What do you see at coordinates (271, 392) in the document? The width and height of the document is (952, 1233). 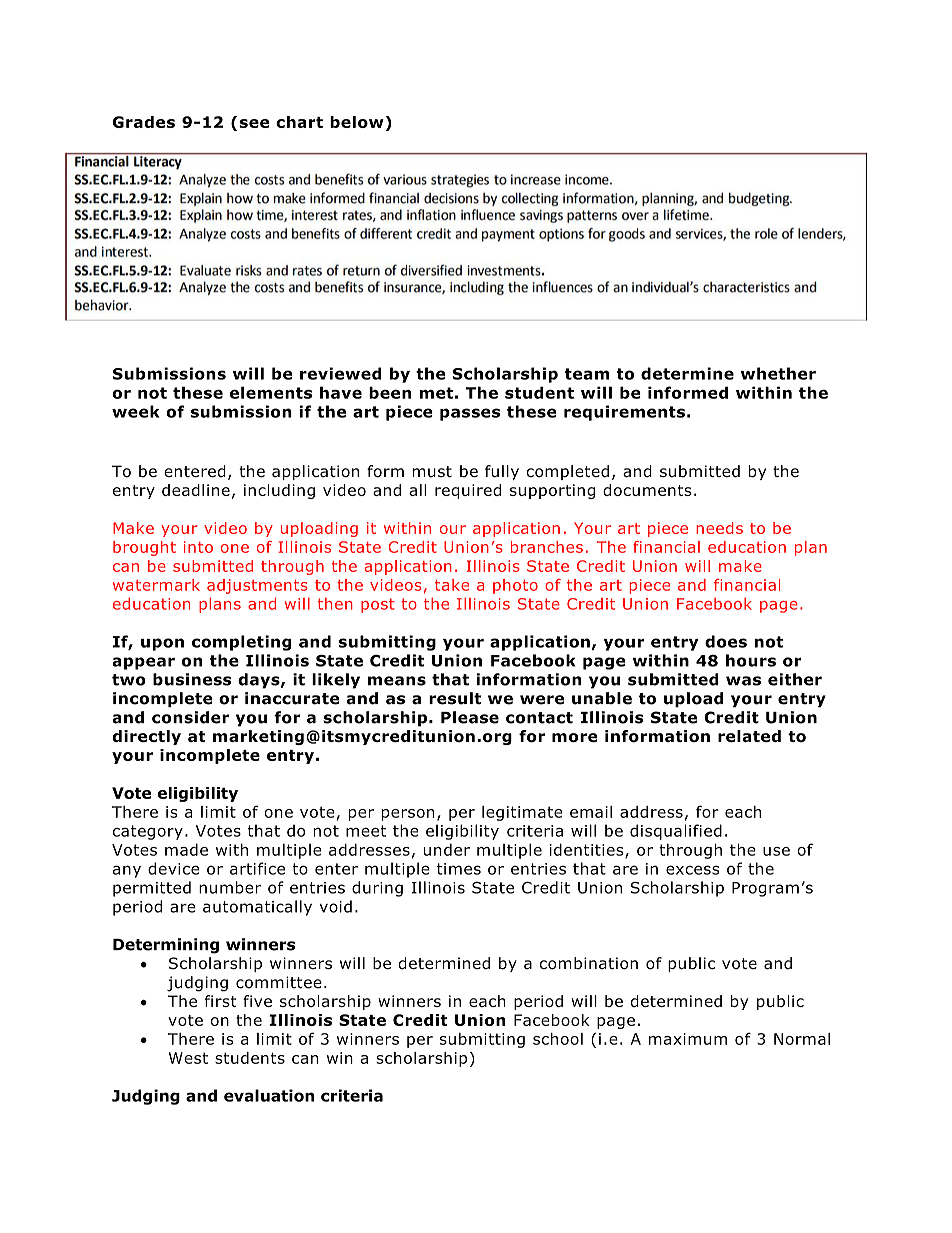 I see `elements` at bounding box center [271, 392].
